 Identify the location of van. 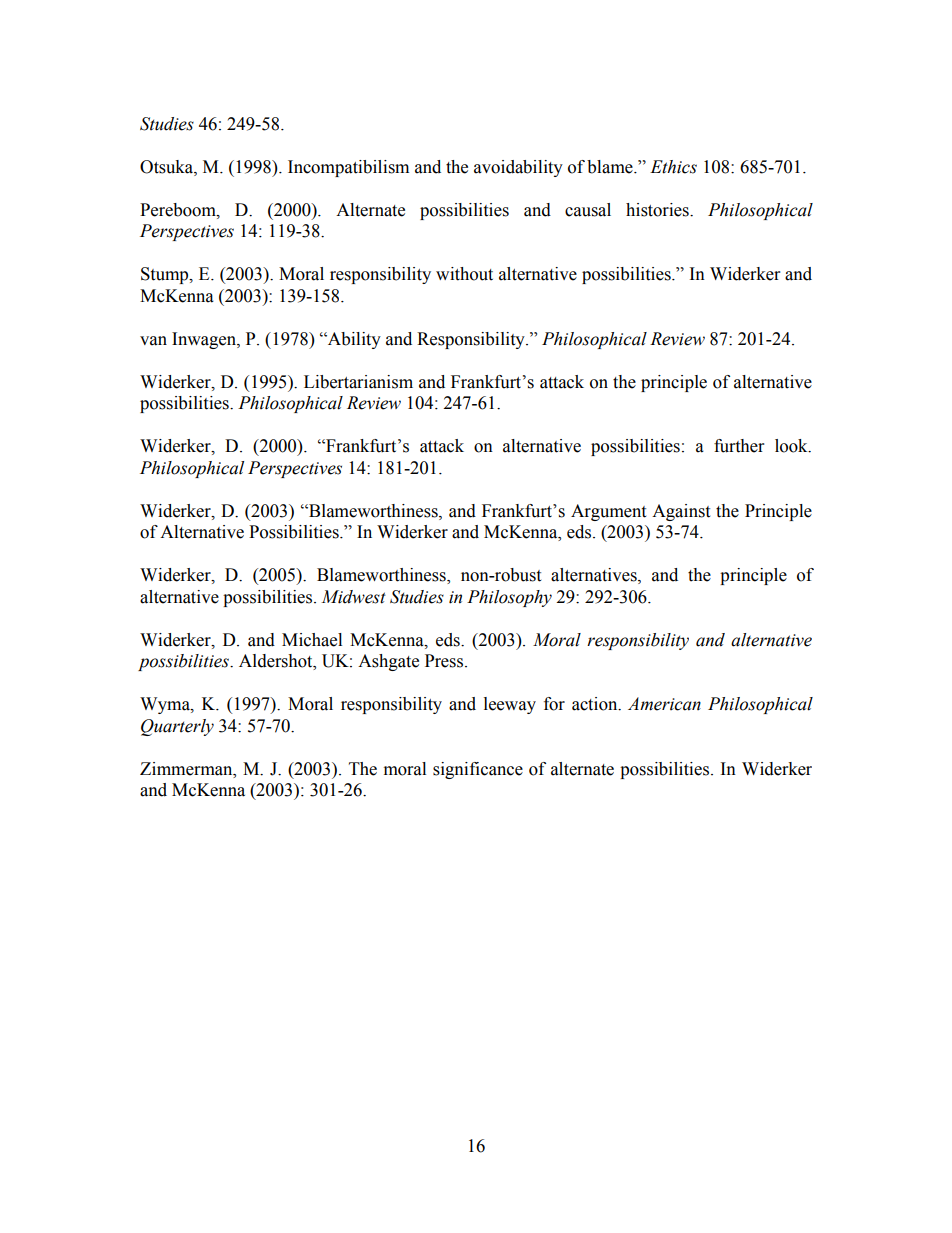
(153, 341).
